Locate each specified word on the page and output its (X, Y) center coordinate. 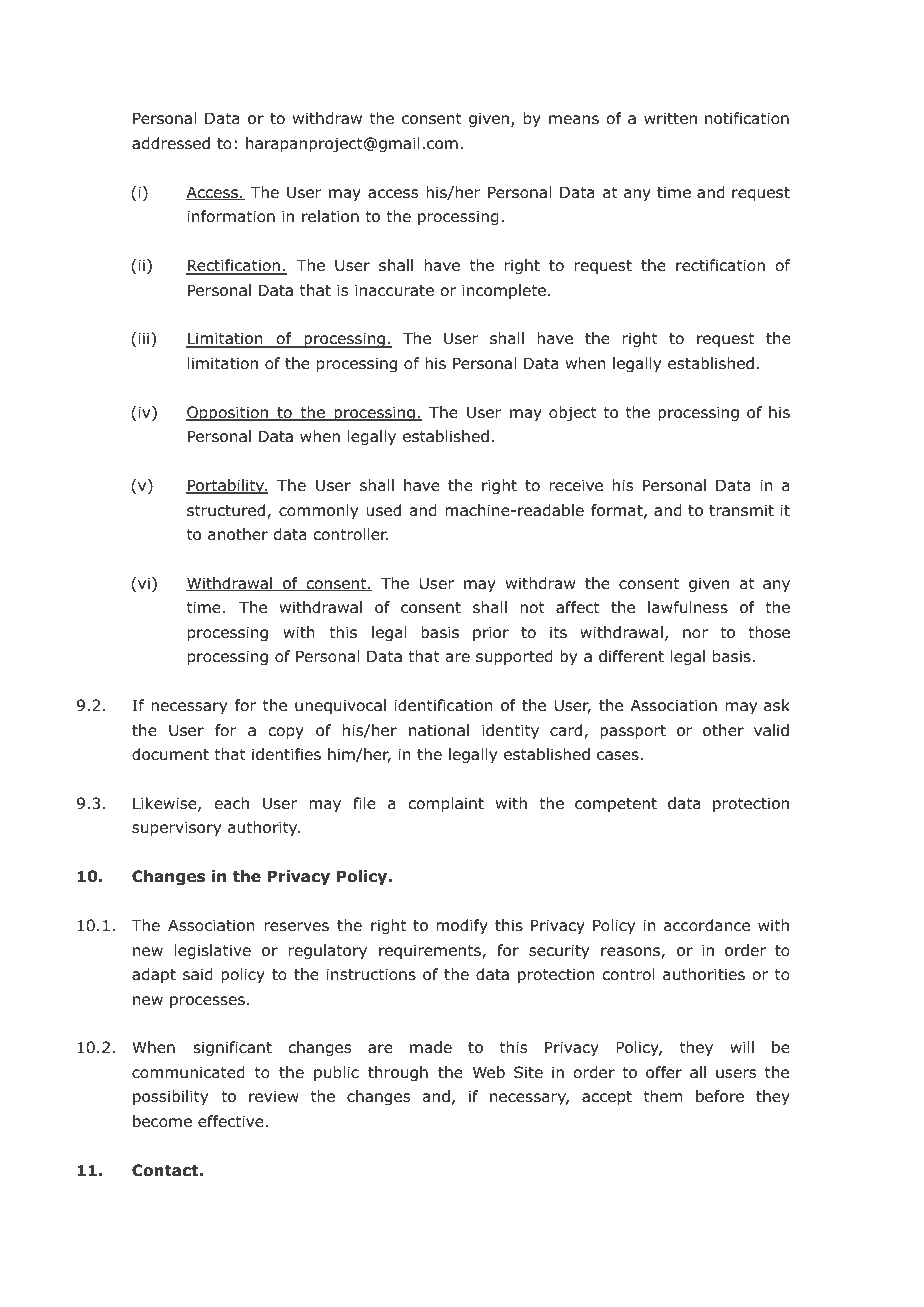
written (670, 118)
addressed (171, 143)
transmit (741, 510)
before (720, 1096)
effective (231, 1121)
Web (489, 1072)
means (574, 120)
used (384, 510)
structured (227, 511)
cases (618, 756)
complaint (446, 804)
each (232, 803)
